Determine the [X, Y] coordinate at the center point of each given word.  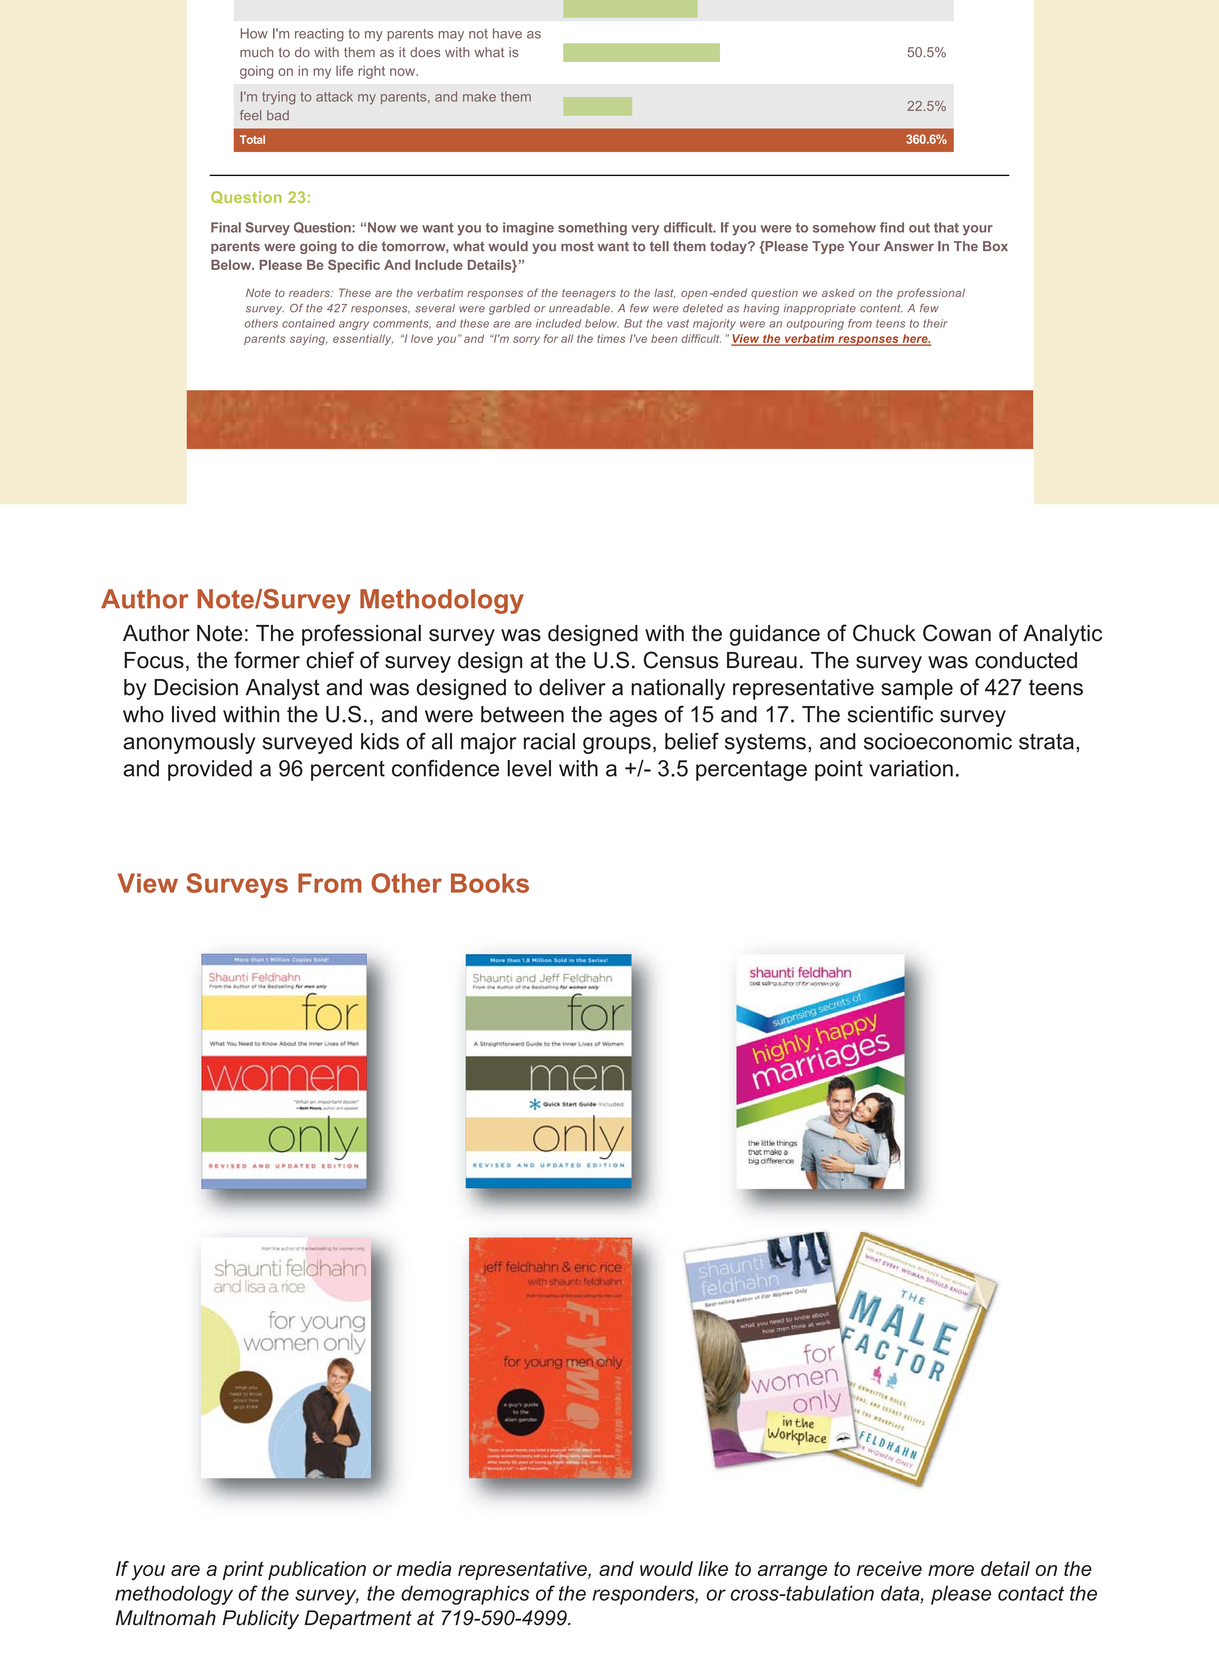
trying [278, 98]
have [507, 33]
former [267, 660]
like [713, 1568]
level [529, 768]
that [946, 227]
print [243, 1570]
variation [911, 768]
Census [681, 660]
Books [490, 883]
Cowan [957, 633]
